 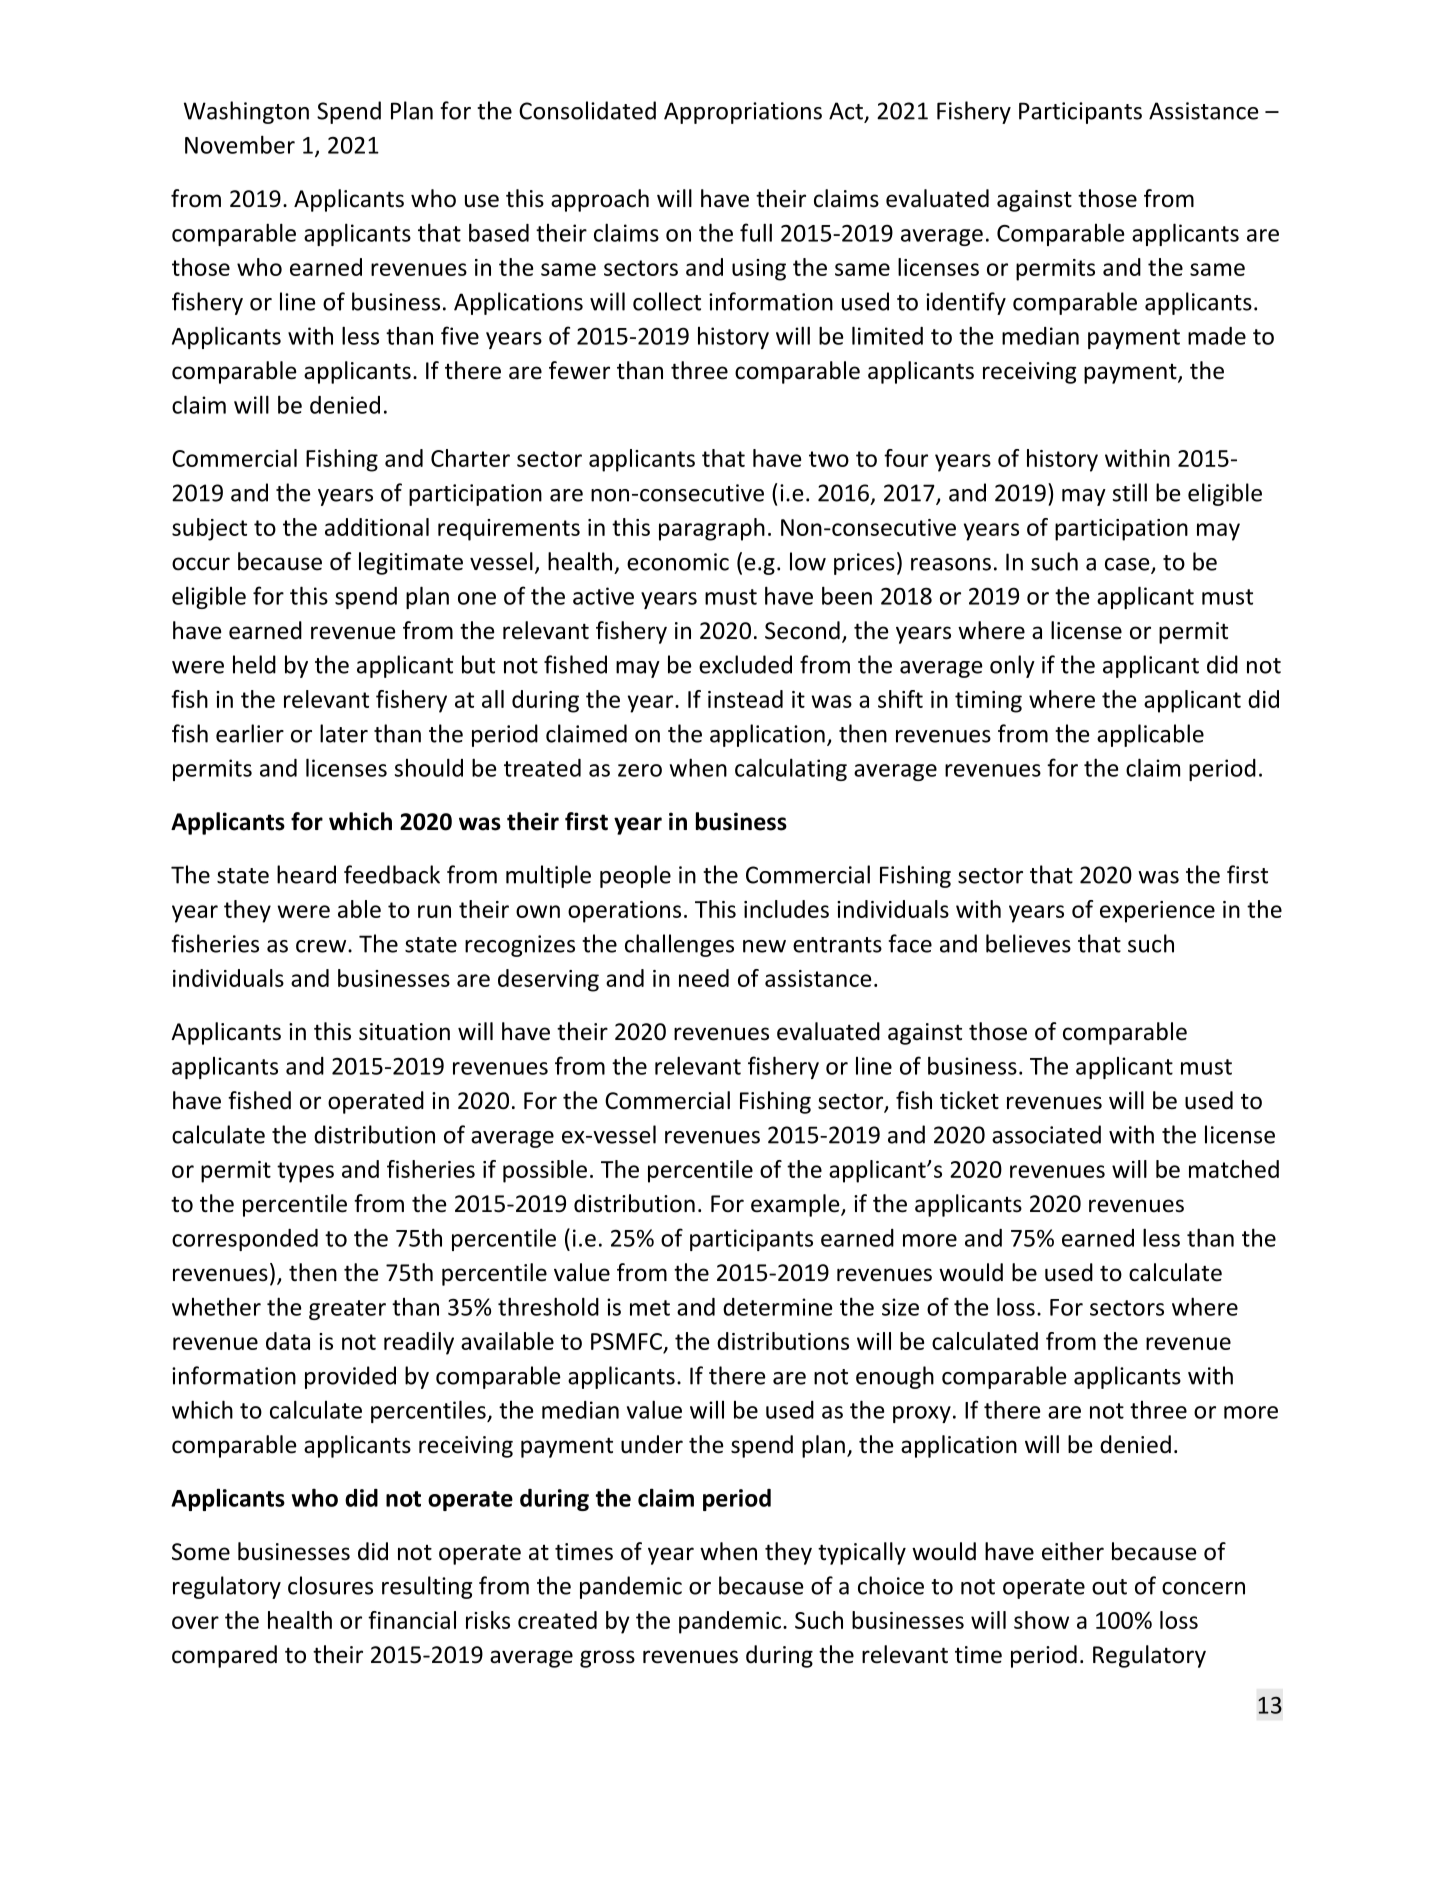 What do you see at coordinates (245, 1240) in the document?
I see `corresponded` at bounding box center [245, 1240].
